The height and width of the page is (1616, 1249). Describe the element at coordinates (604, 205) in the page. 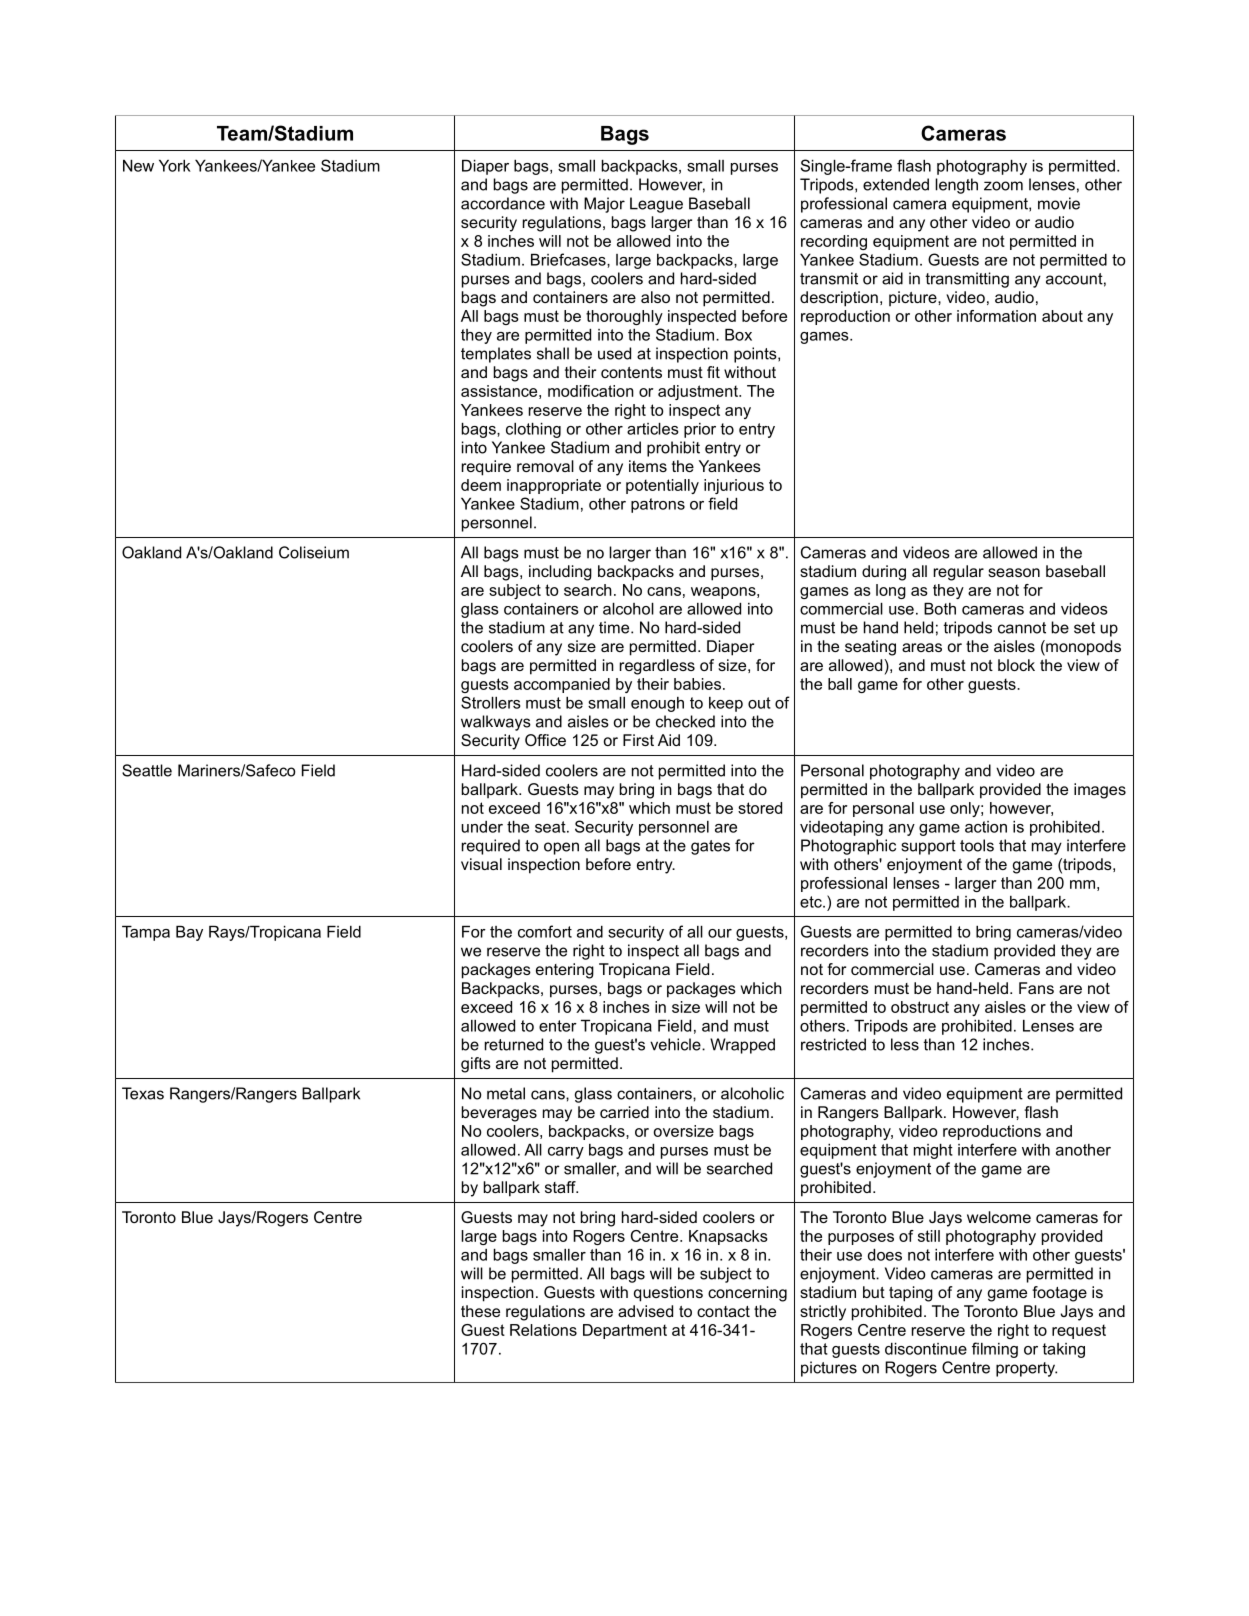

I see `Major` at that location.
